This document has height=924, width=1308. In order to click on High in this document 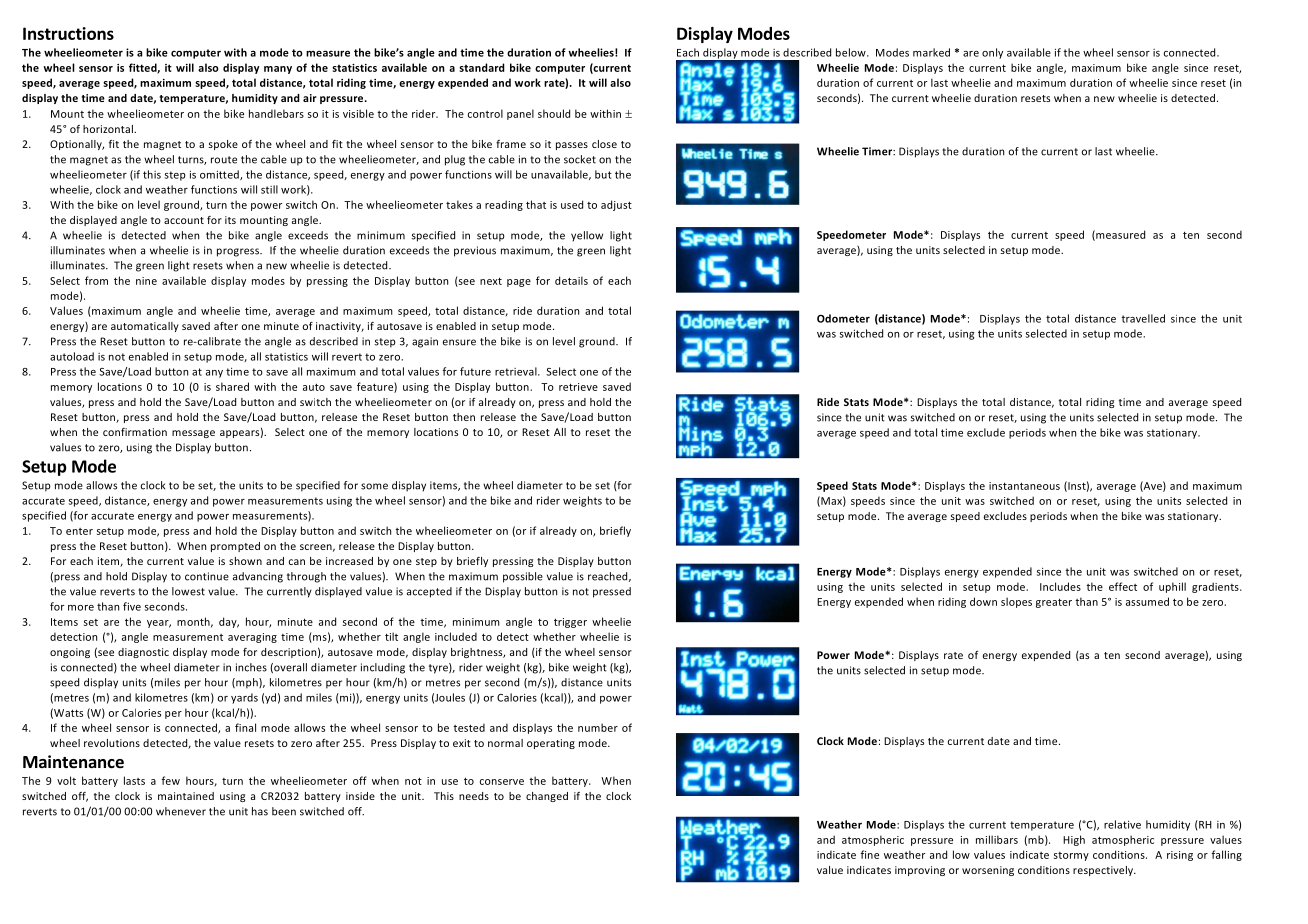, I will do `click(1074, 840)`.
